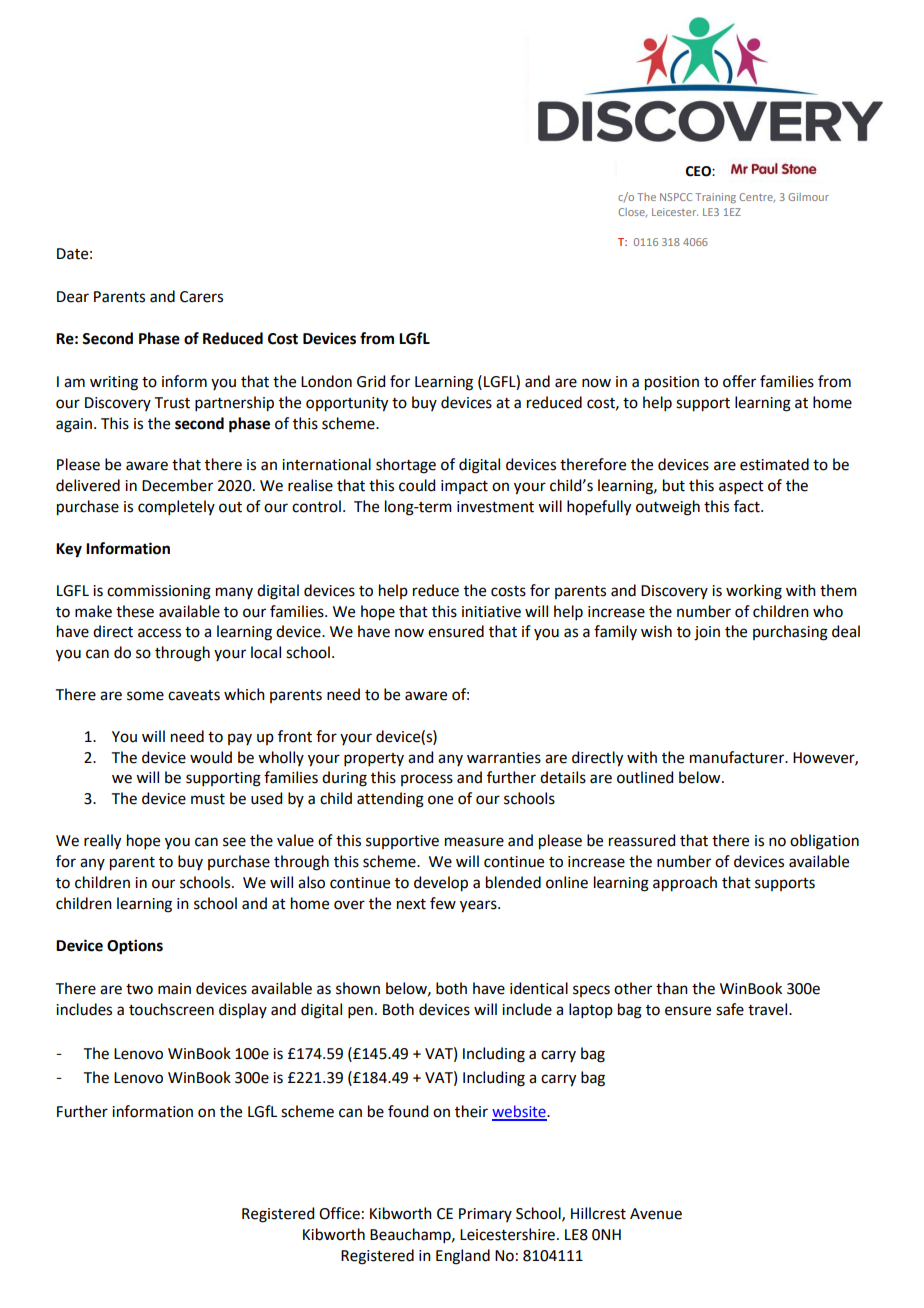 The image size is (924, 1308). Describe the element at coordinates (145, 696) in the screenshot. I see `some` at that location.
